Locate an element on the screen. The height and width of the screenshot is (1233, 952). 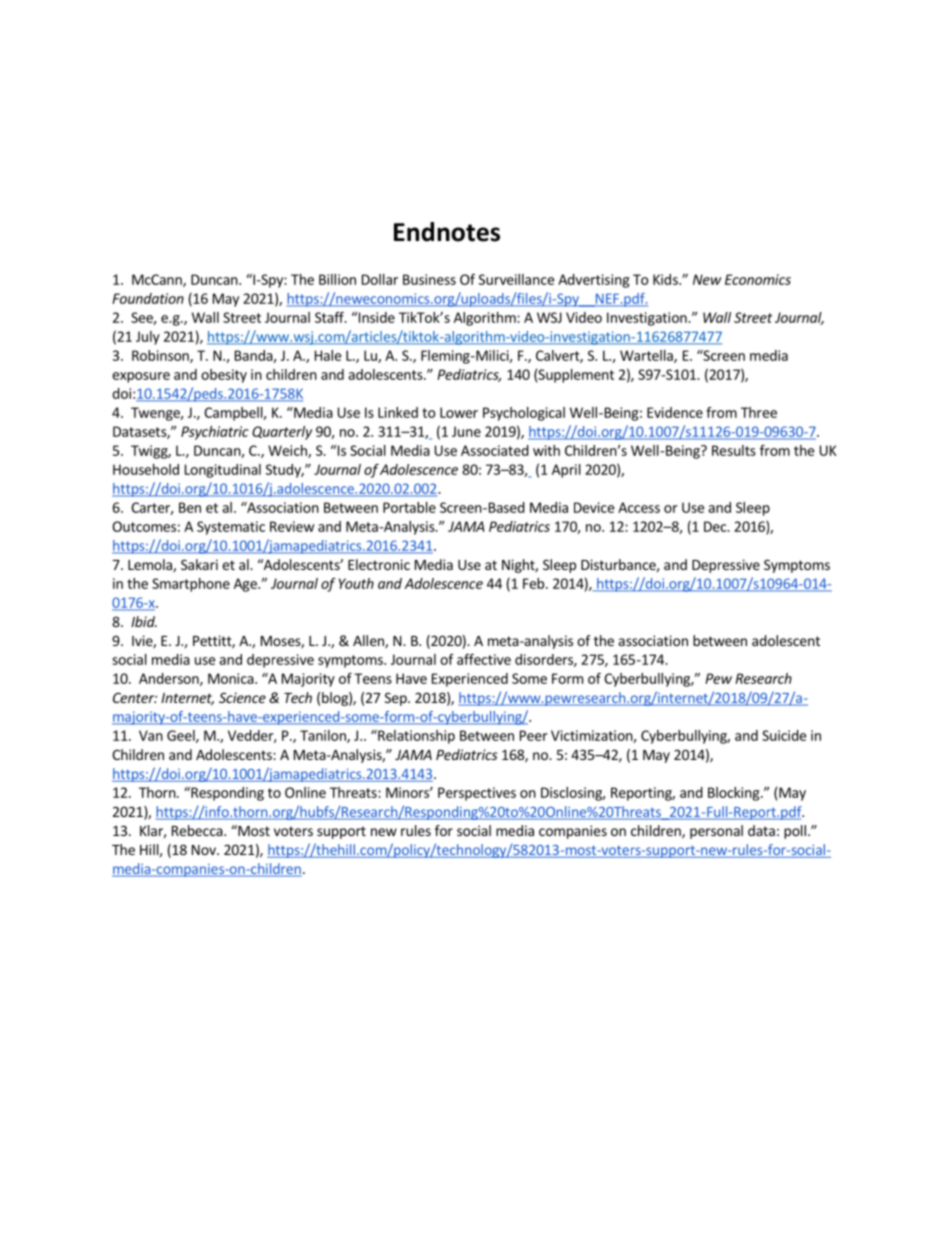
Results is located at coordinates (734, 450).
